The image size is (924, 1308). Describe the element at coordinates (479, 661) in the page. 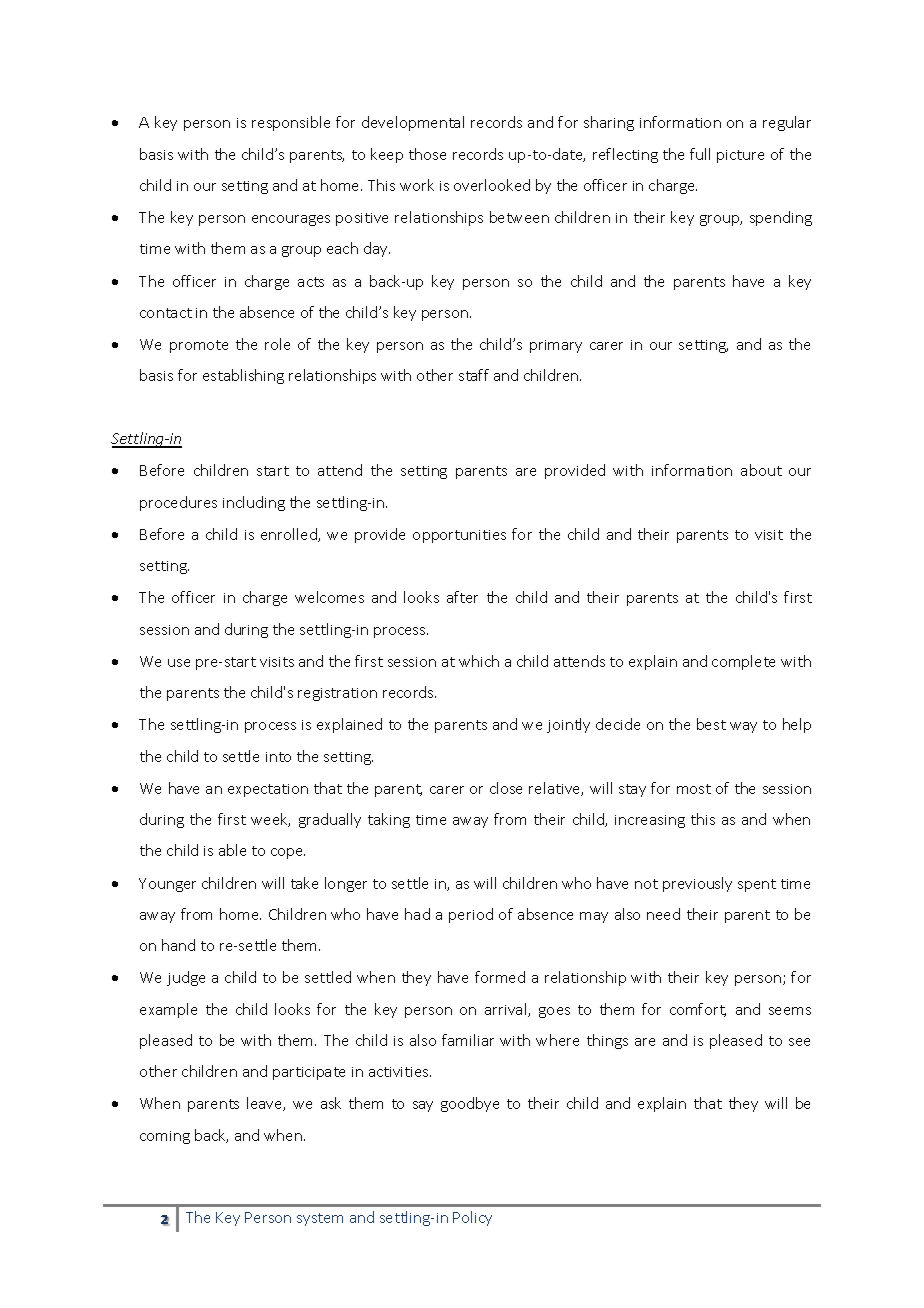

I see `which` at that location.
